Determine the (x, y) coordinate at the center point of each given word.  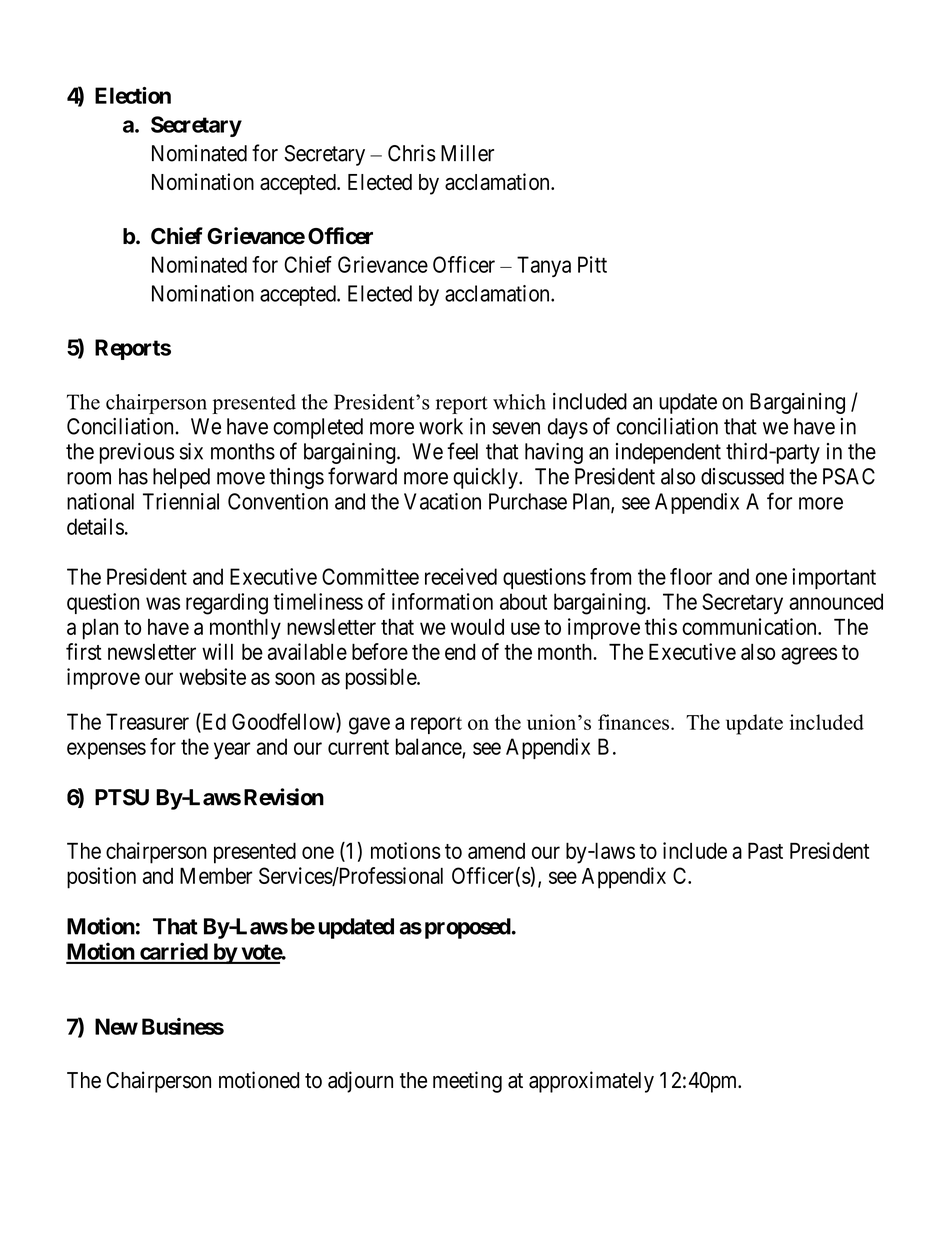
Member (216, 875)
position (101, 878)
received (461, 576)
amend (496, 851)
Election (133, 95)
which (519, 402)
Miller (467, 153)
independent (668, 453)
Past (765, 850)
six (191, 451)
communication (750, 626)
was (163, 603)
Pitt (592, 264)
